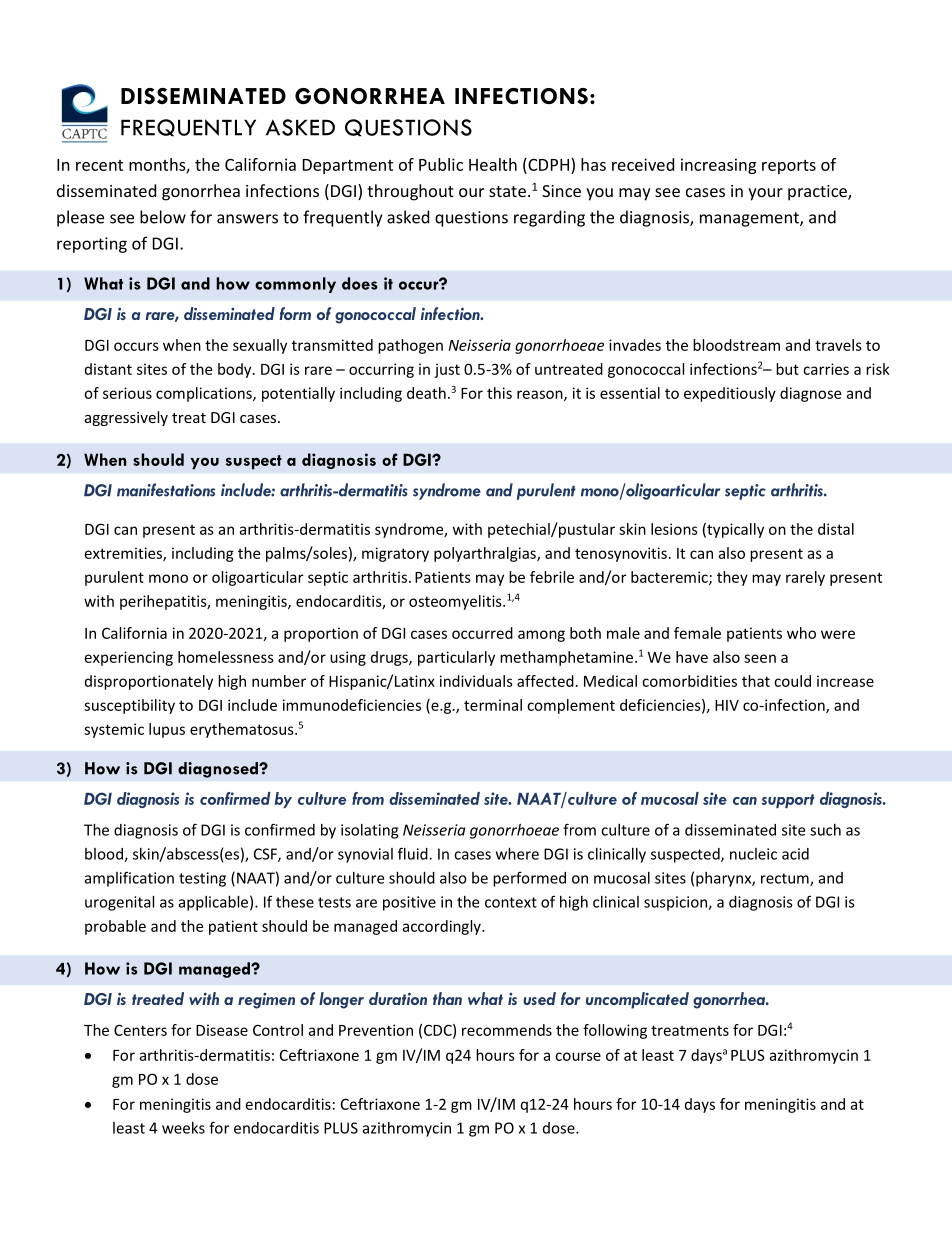  Describe the element at coordinates (129, 658) in the image. I see `experiencing` at that location.
